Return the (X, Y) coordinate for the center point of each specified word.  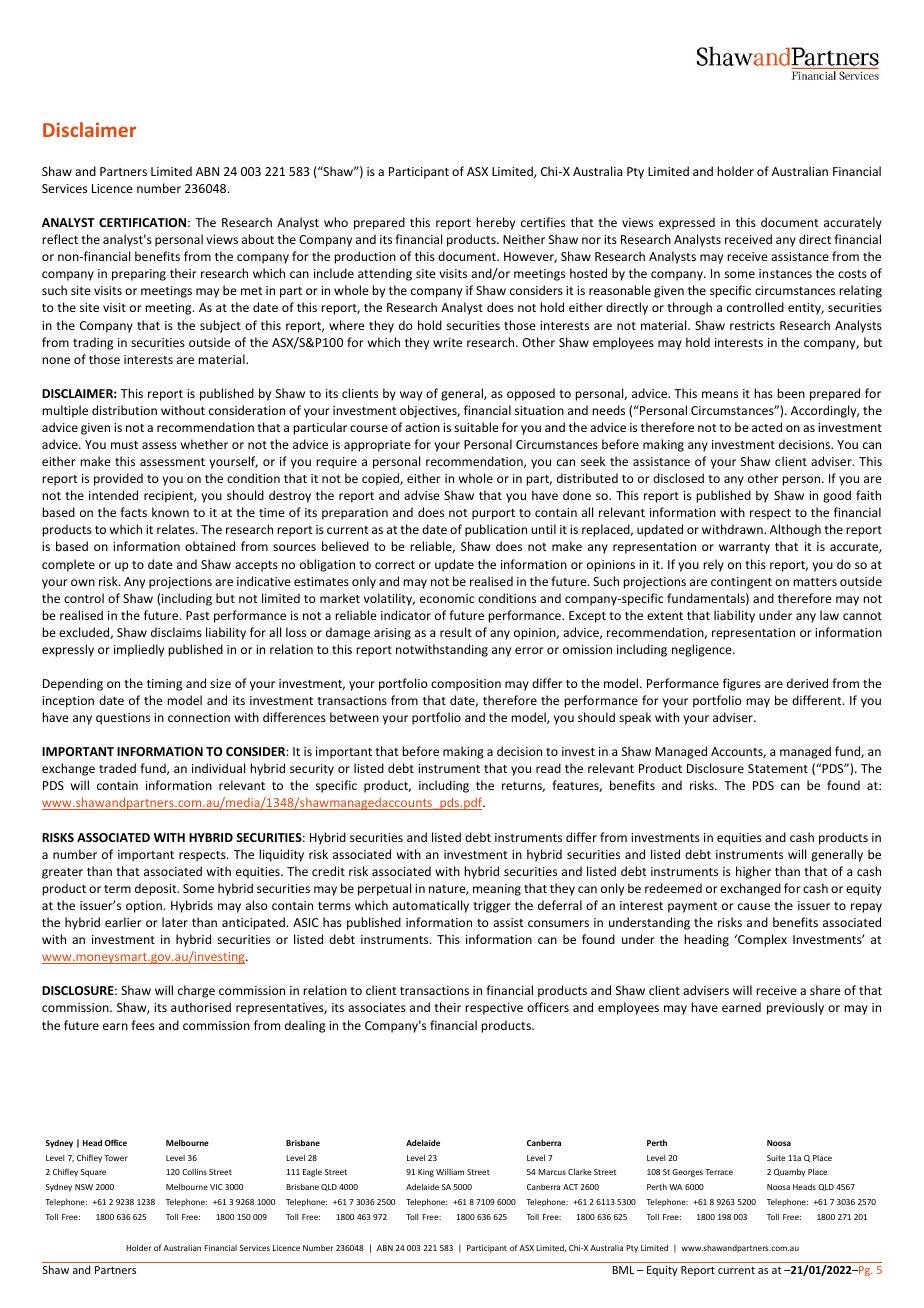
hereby (495, 223)
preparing (139, 275)
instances (785, 273)
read (548, 768)
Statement (778, 768)
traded (117, 768)
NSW (84, 1187)
